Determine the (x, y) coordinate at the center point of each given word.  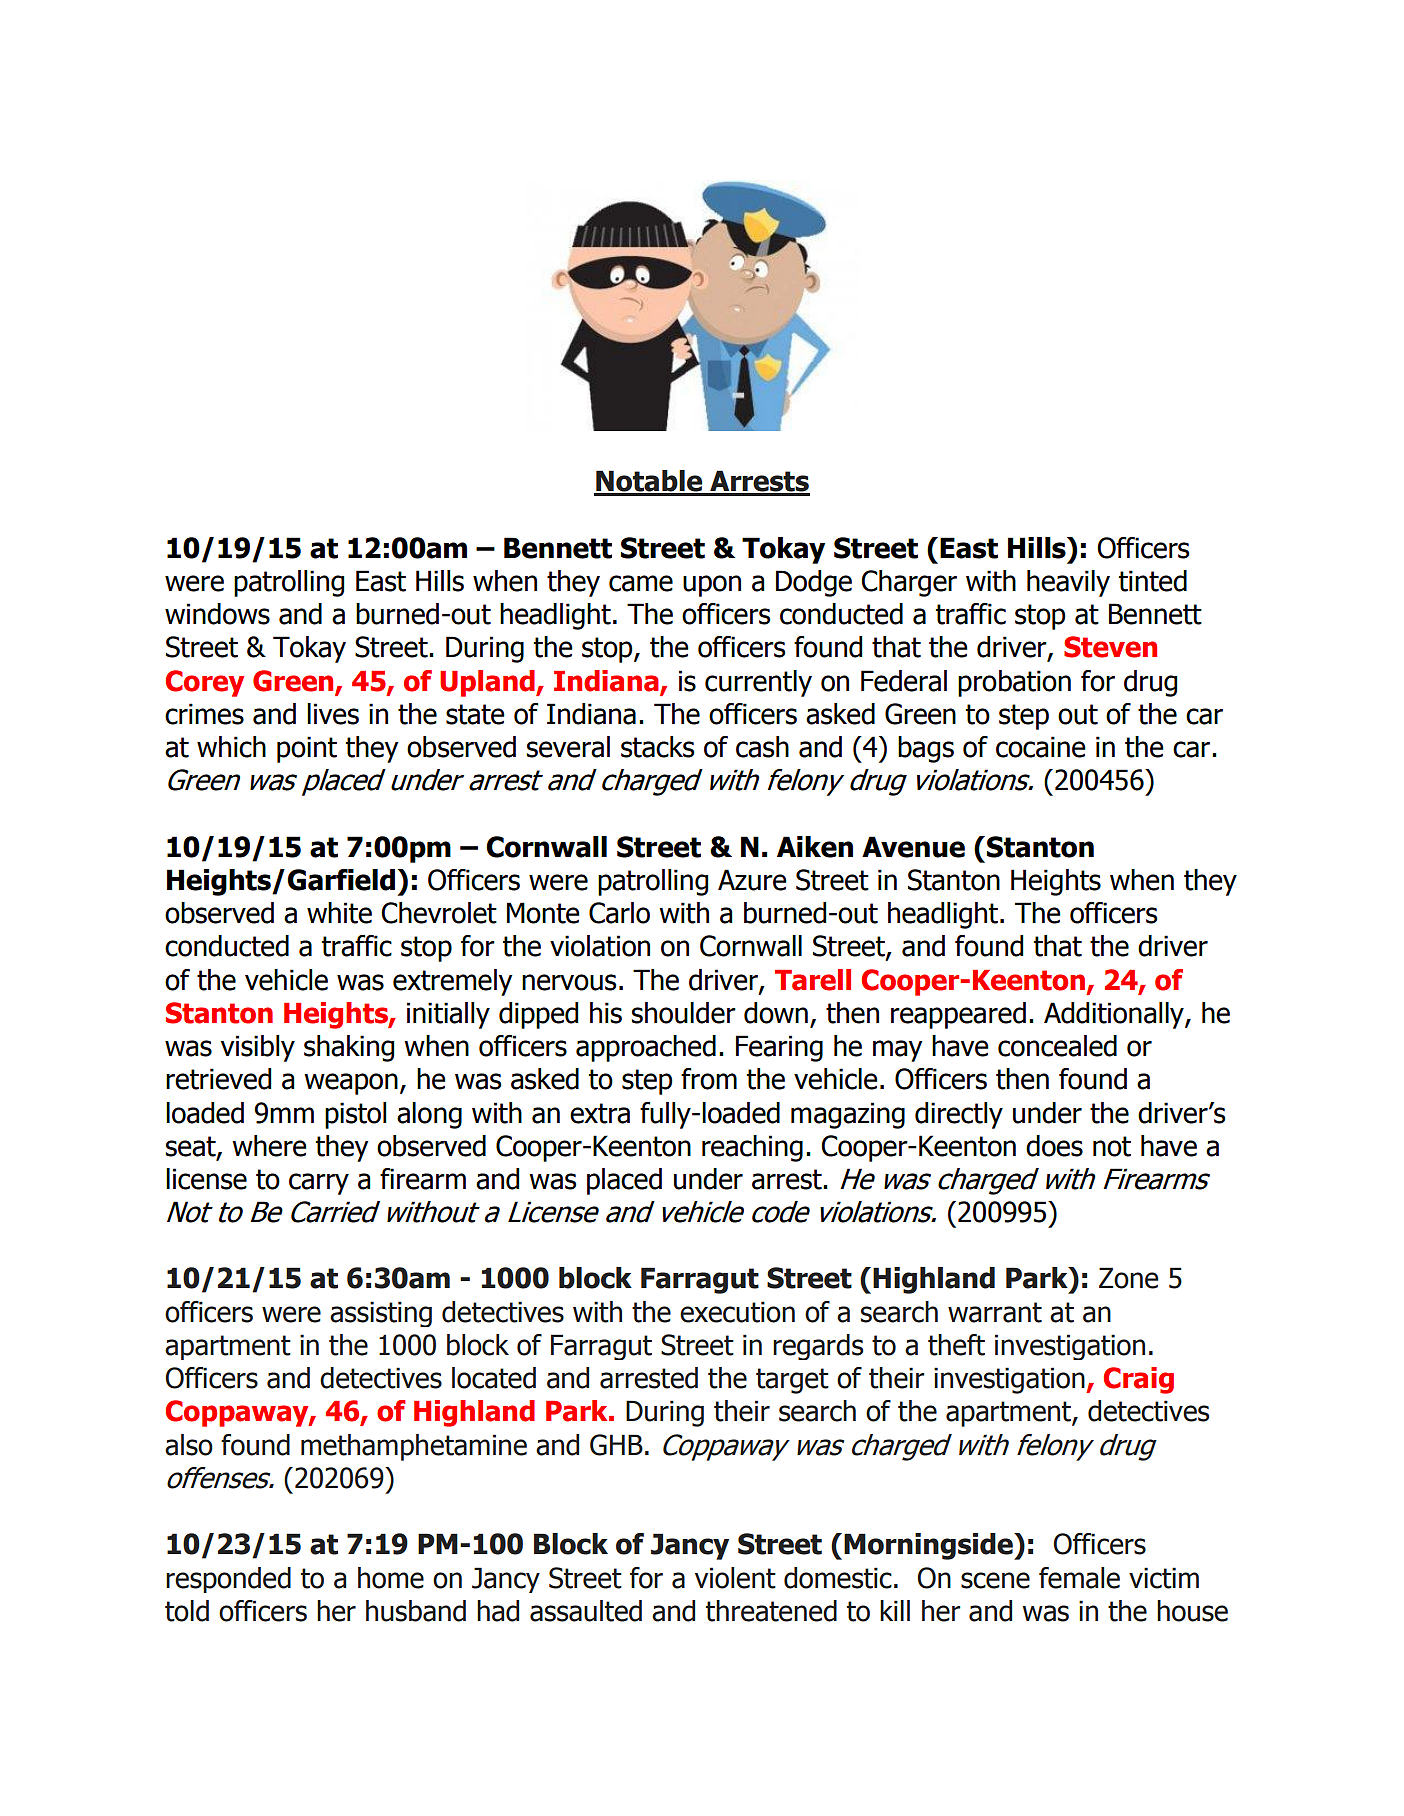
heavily (1068, 583)
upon (712, 586)
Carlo (619, 913)
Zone (1128, 1278)
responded (228, 1580)
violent (735, 1578)
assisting (381, 1314)
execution (737, 1312)
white (339, 913)
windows (217, 614)
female (1079, 1578)
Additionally (1115, 1015)
